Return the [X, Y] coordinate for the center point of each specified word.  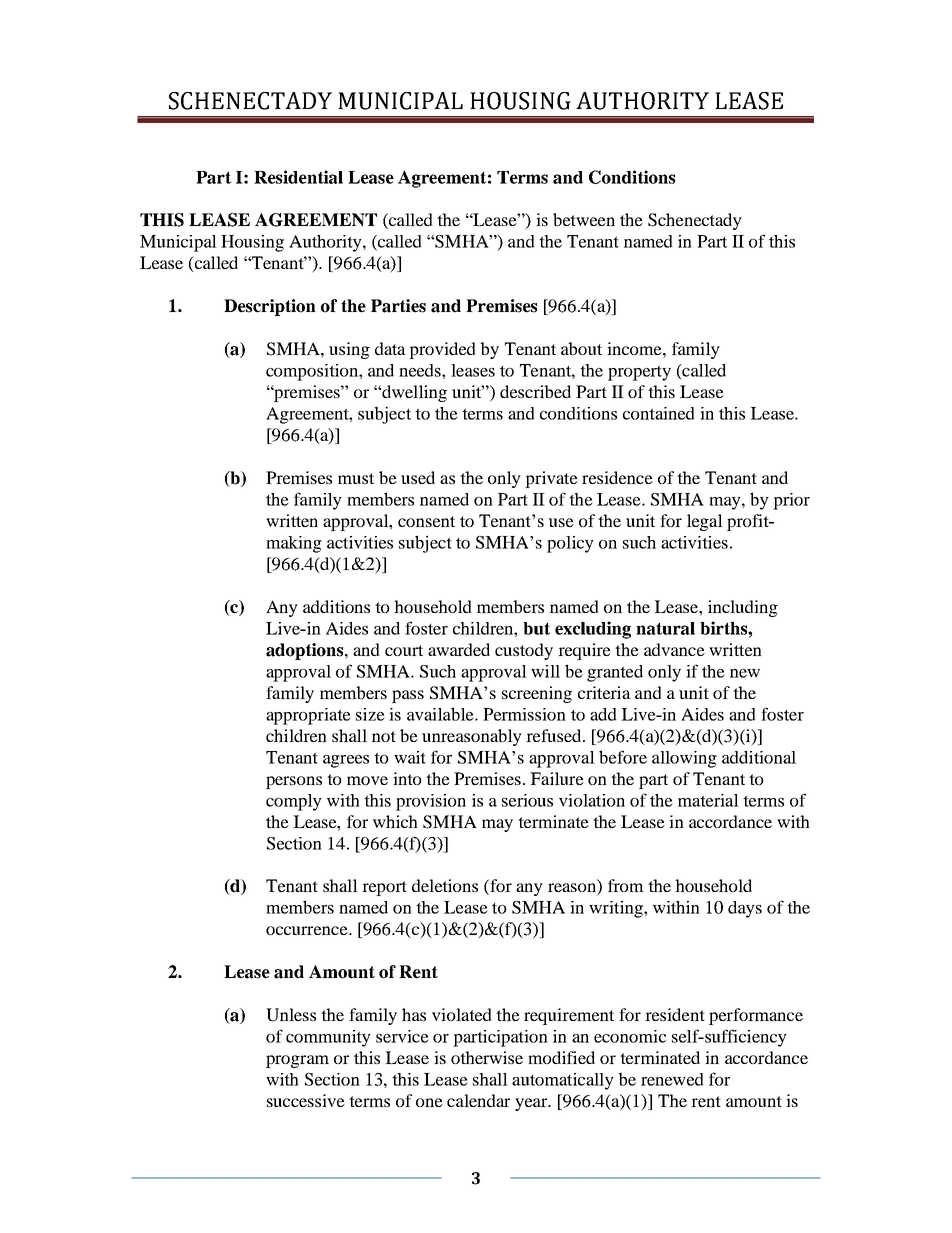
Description [270, 307]
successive [306, 1100]
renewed [672, 1079]
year [532, 1104]
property [639, 373]
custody [524, 651]
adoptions [306, 651]
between [584, 219]
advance [674, 649]
